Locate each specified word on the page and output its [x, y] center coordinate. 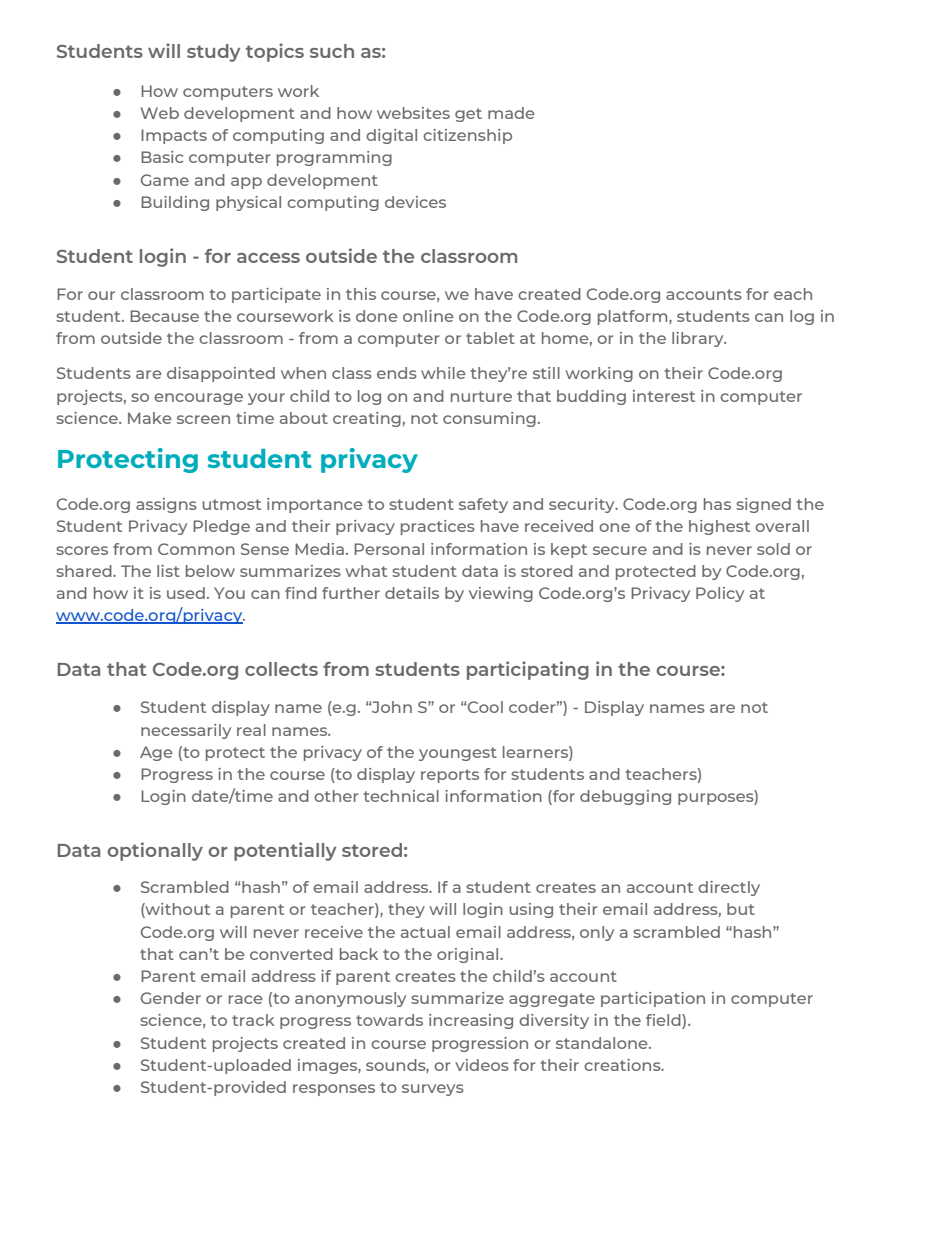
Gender [171, 998]
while [443, 373]
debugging [625, 797]
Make [150, 418]
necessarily [186, 731]
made [511, 113]
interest [664, 396]
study [213, 53]
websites [413, 113]
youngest [458, 754]
